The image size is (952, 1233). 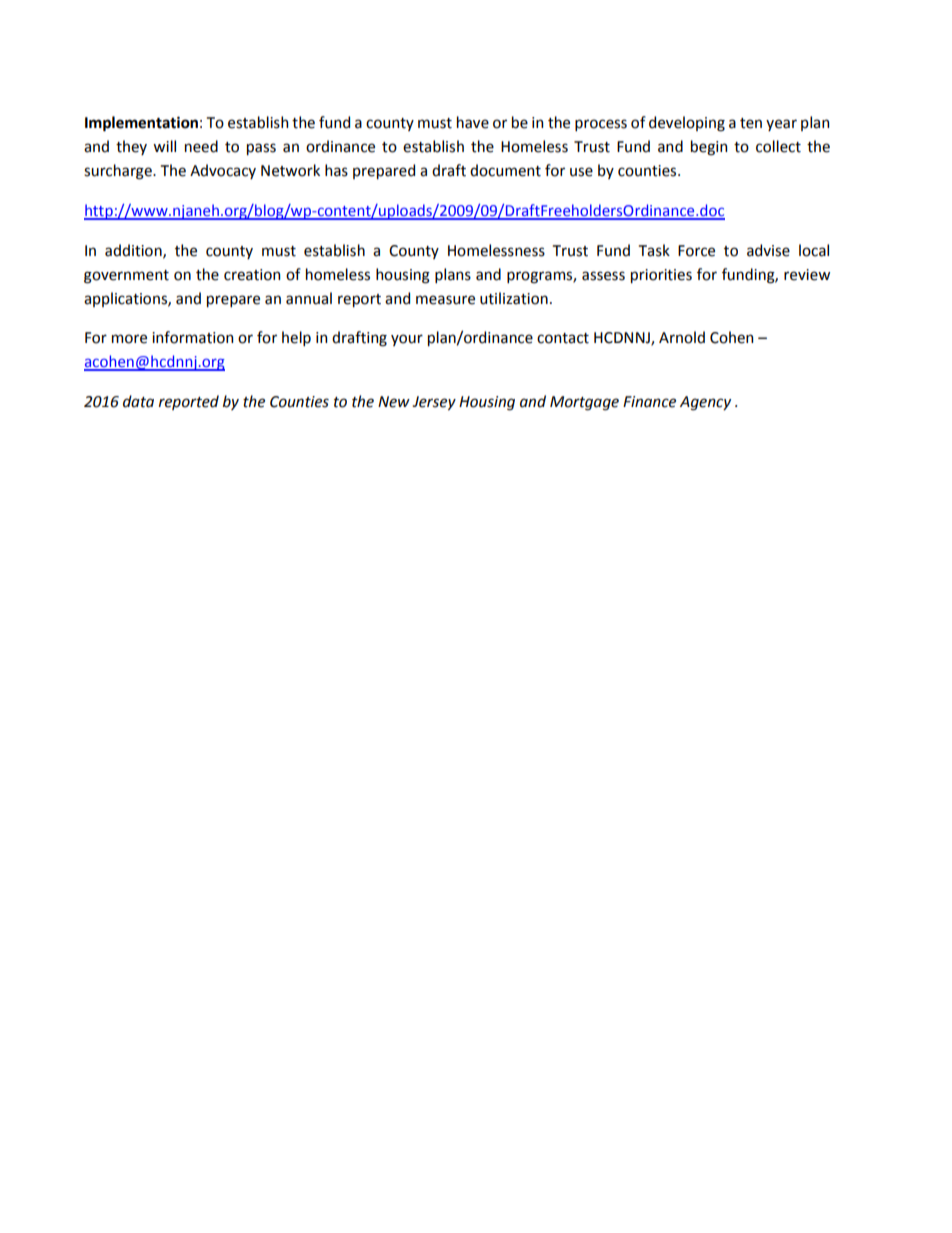 I want to click on Force, so click(x=696, y=251).
